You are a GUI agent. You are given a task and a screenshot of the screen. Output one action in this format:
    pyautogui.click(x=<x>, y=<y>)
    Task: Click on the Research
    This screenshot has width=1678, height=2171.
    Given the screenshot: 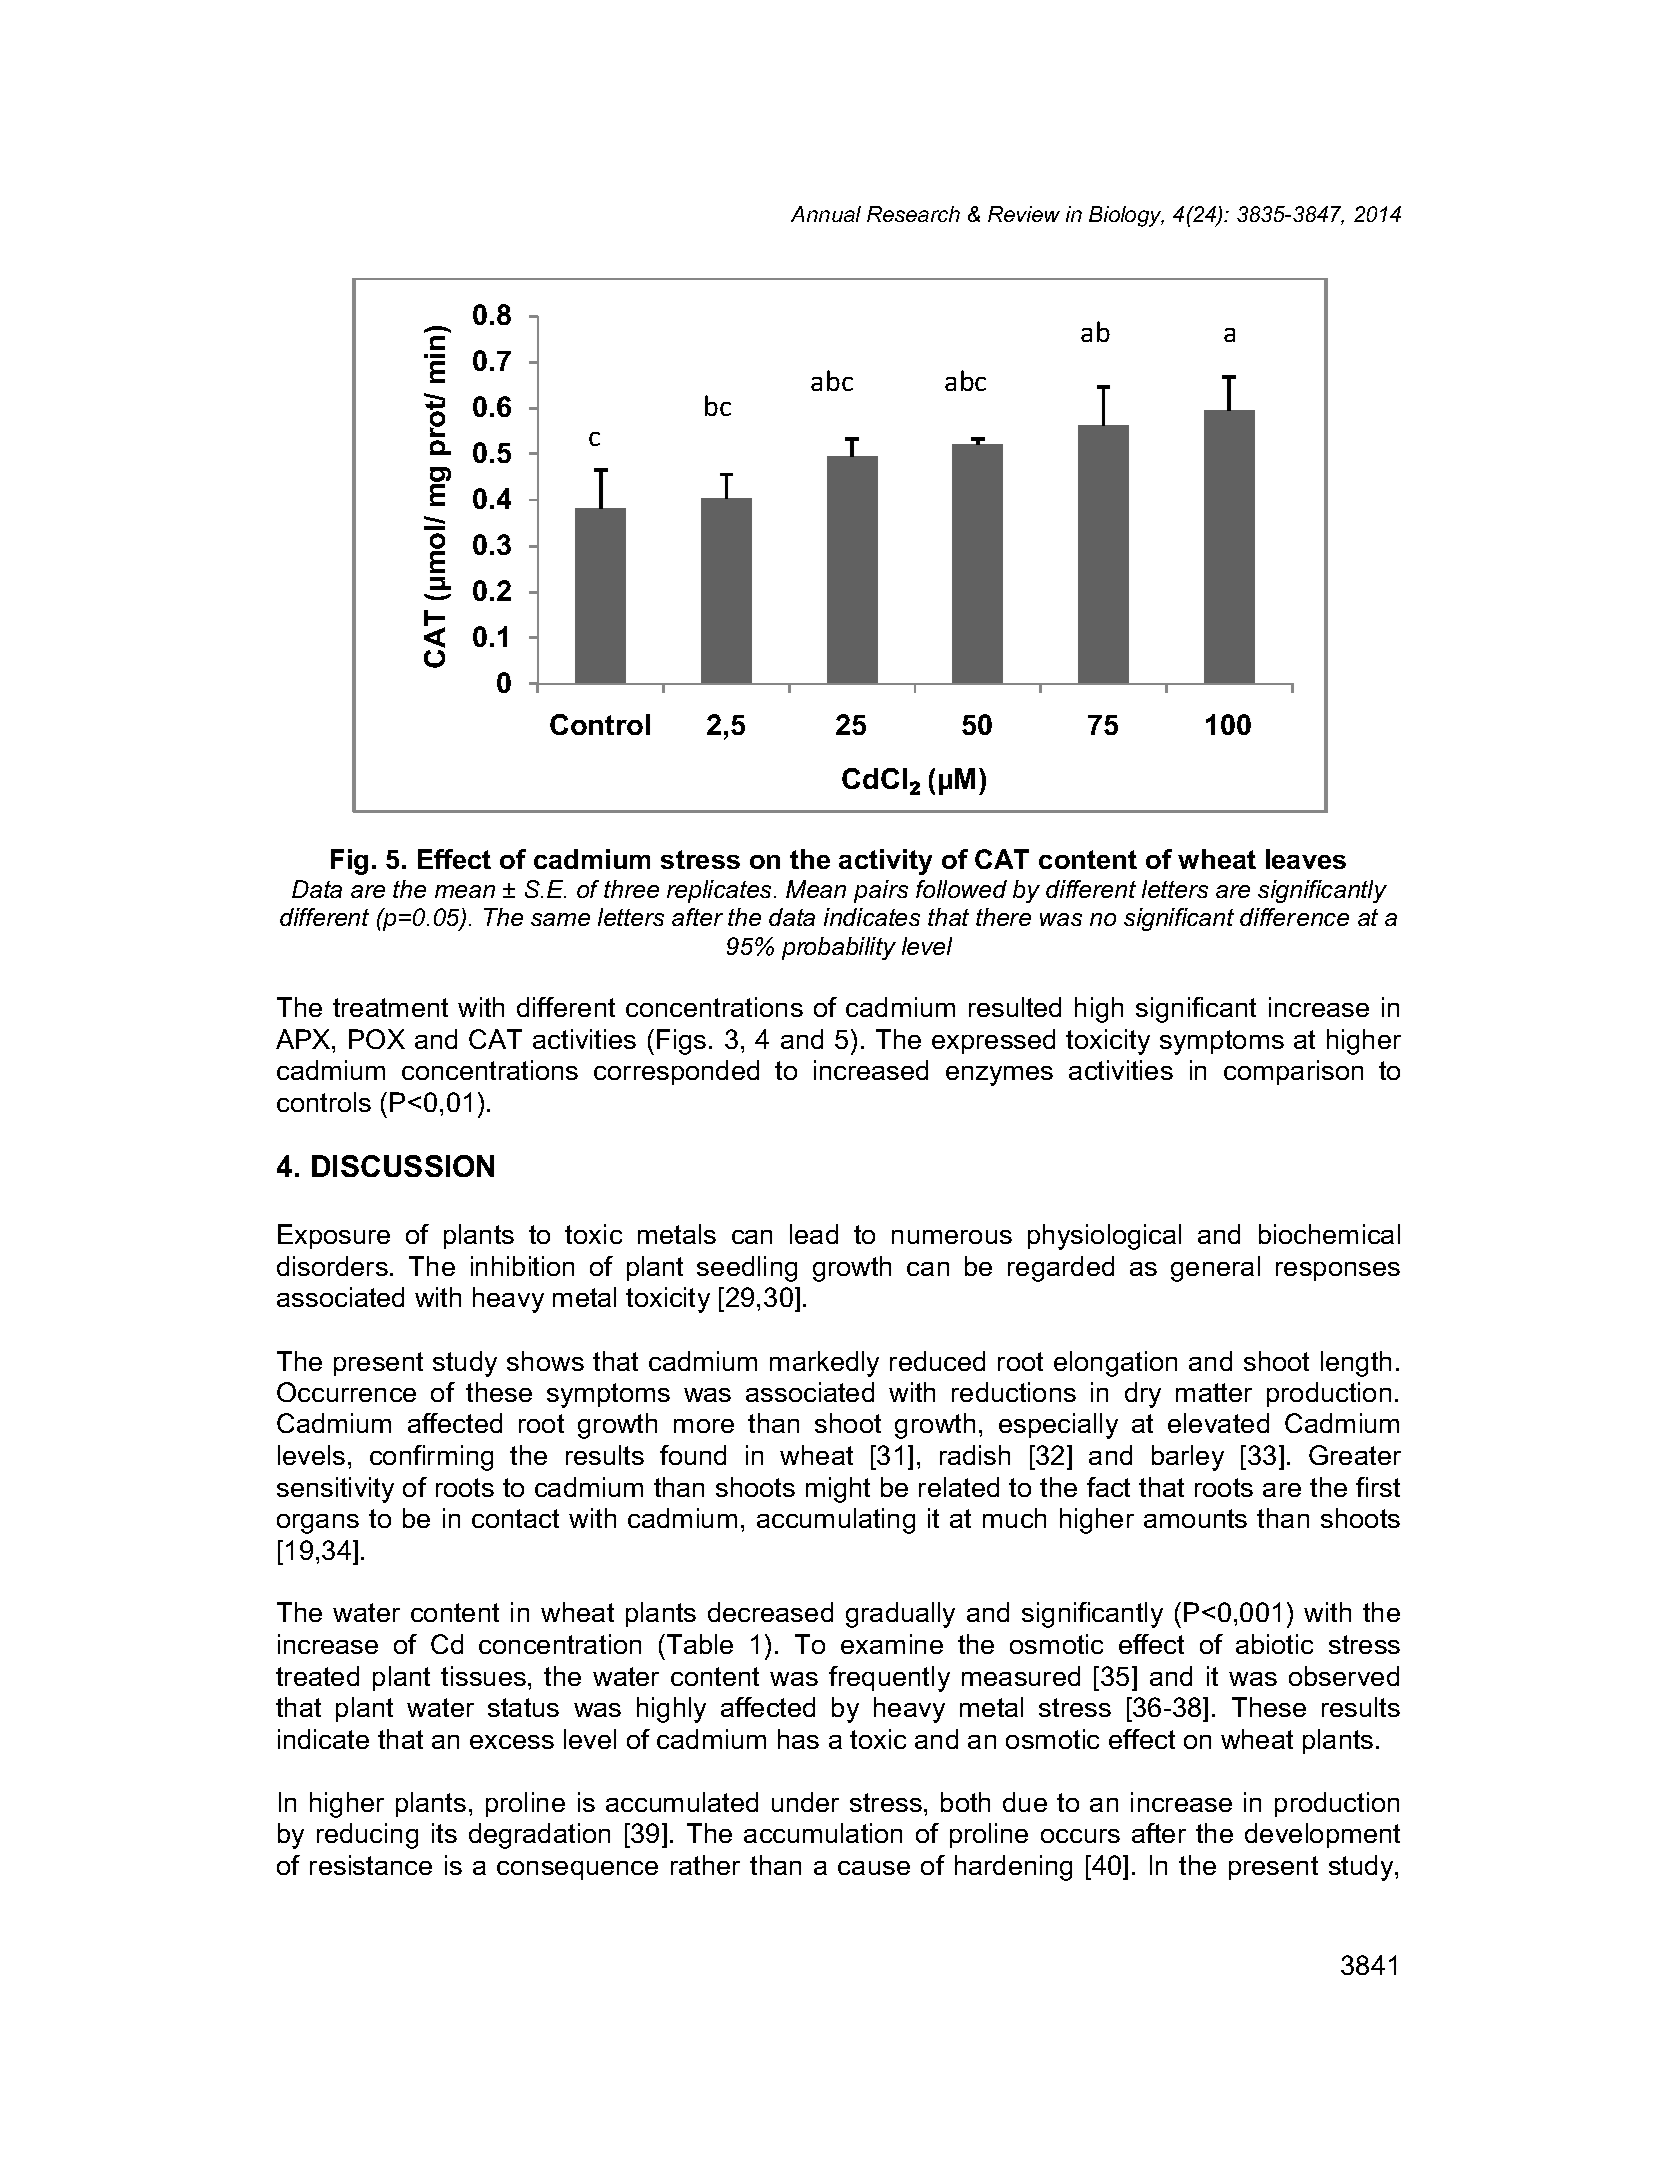 What is the action you would take?
    pyautogui.click(x=913, y=214)
